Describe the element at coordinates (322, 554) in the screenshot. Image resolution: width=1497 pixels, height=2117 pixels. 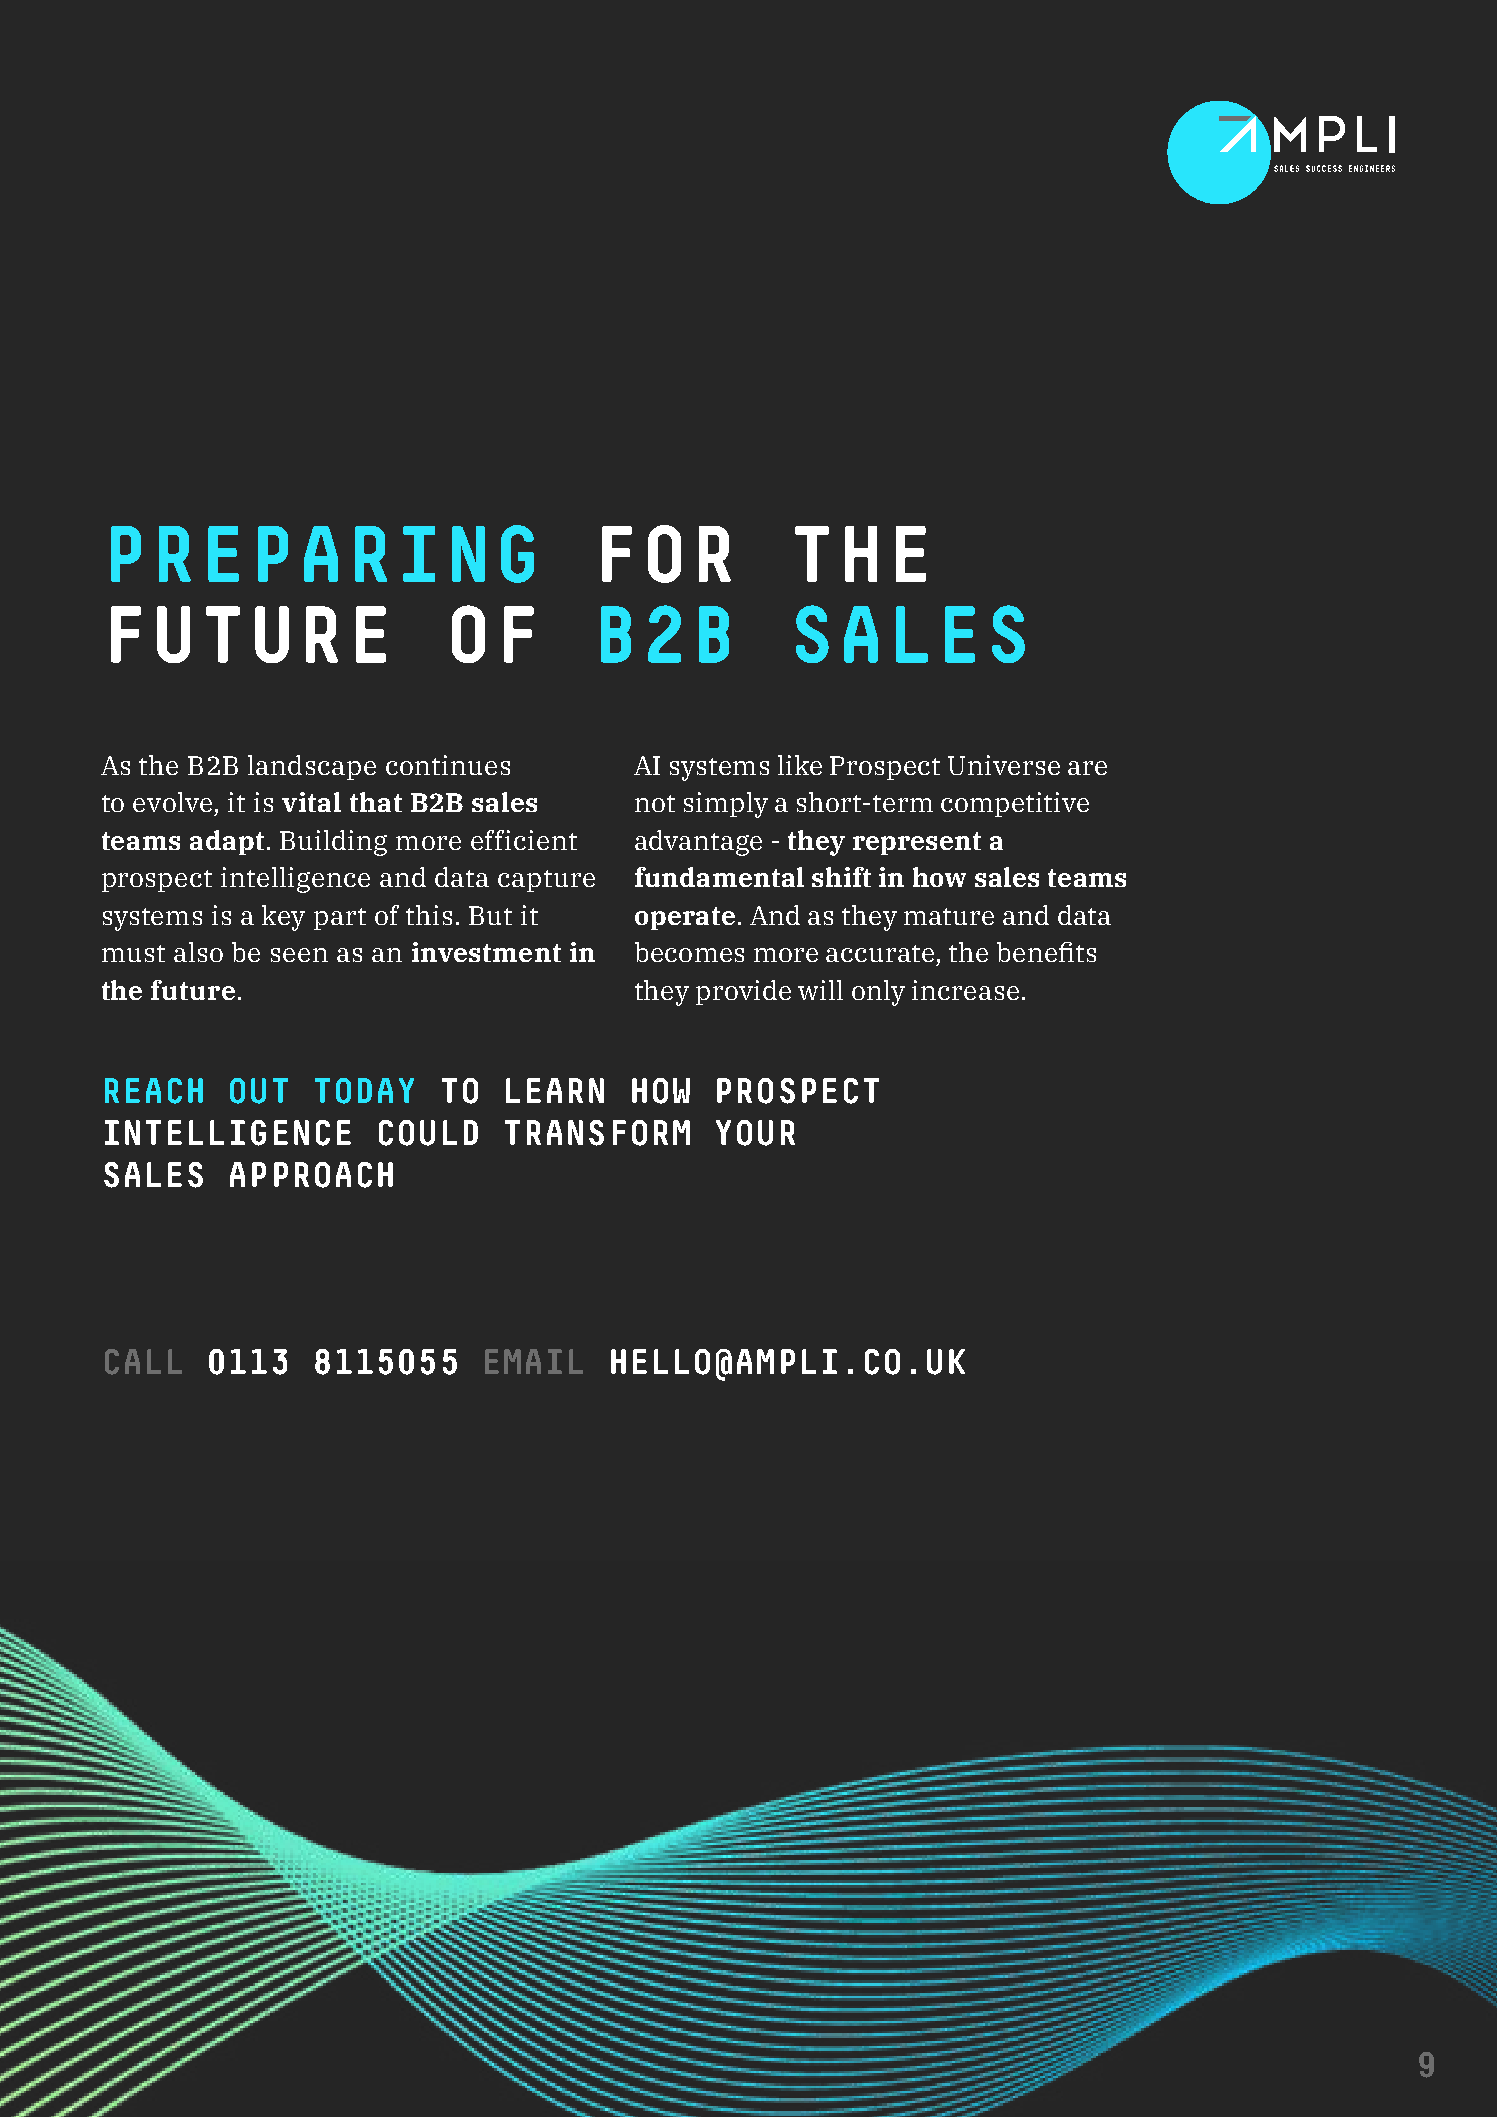
I see `PREPARING` at that location.
